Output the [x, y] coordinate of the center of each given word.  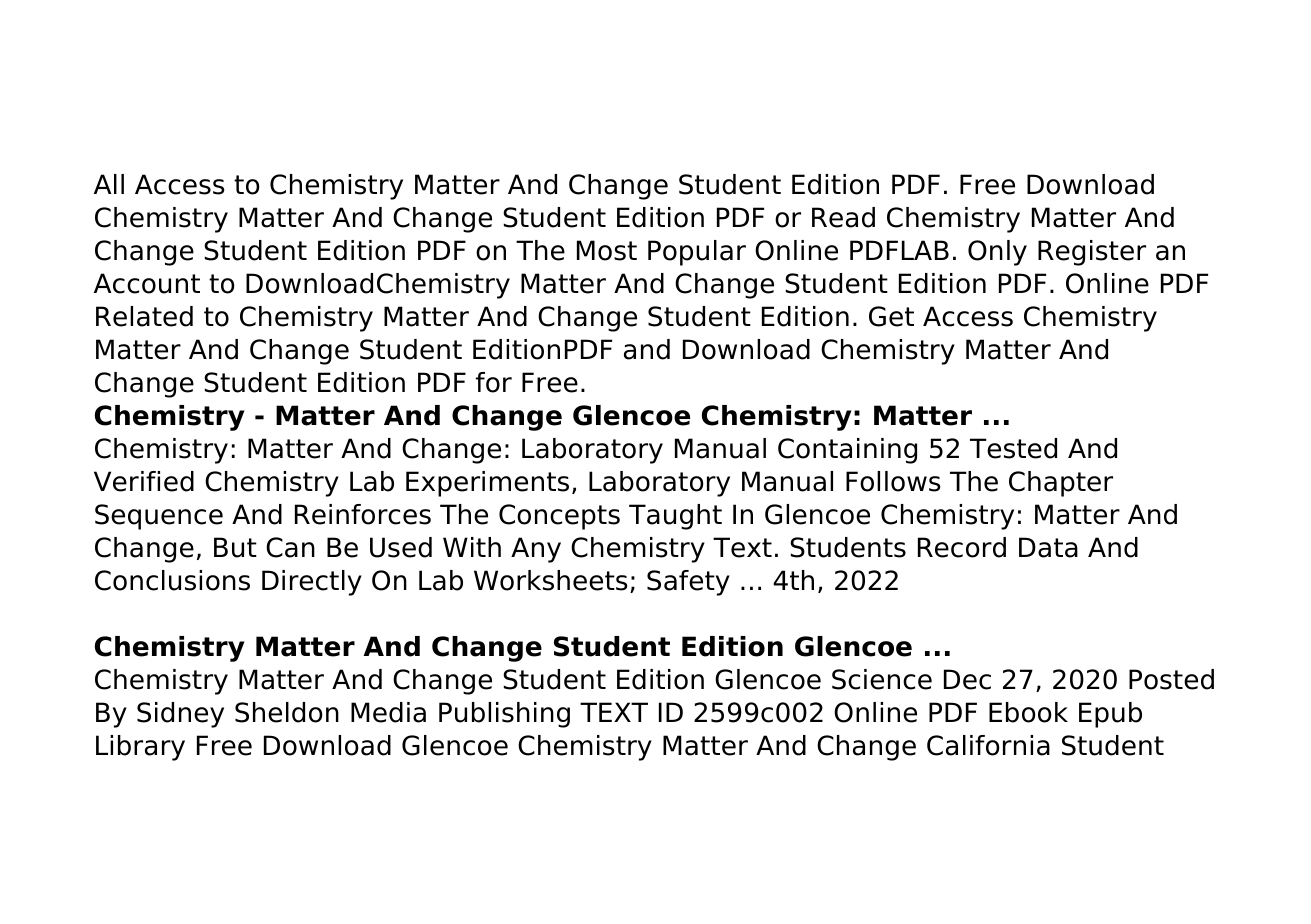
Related [144, 316]
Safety [688, 583]
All [109, 184]
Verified [144, 481]
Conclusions [172, 580]
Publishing [504, 715]
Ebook [1028, 712]
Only [997, 253]
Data [1048, 547]
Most [607, 250]
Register [1092, 253]
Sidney [180, 715]
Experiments [487, 484]
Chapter [1061, 484]
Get [891, 316]
